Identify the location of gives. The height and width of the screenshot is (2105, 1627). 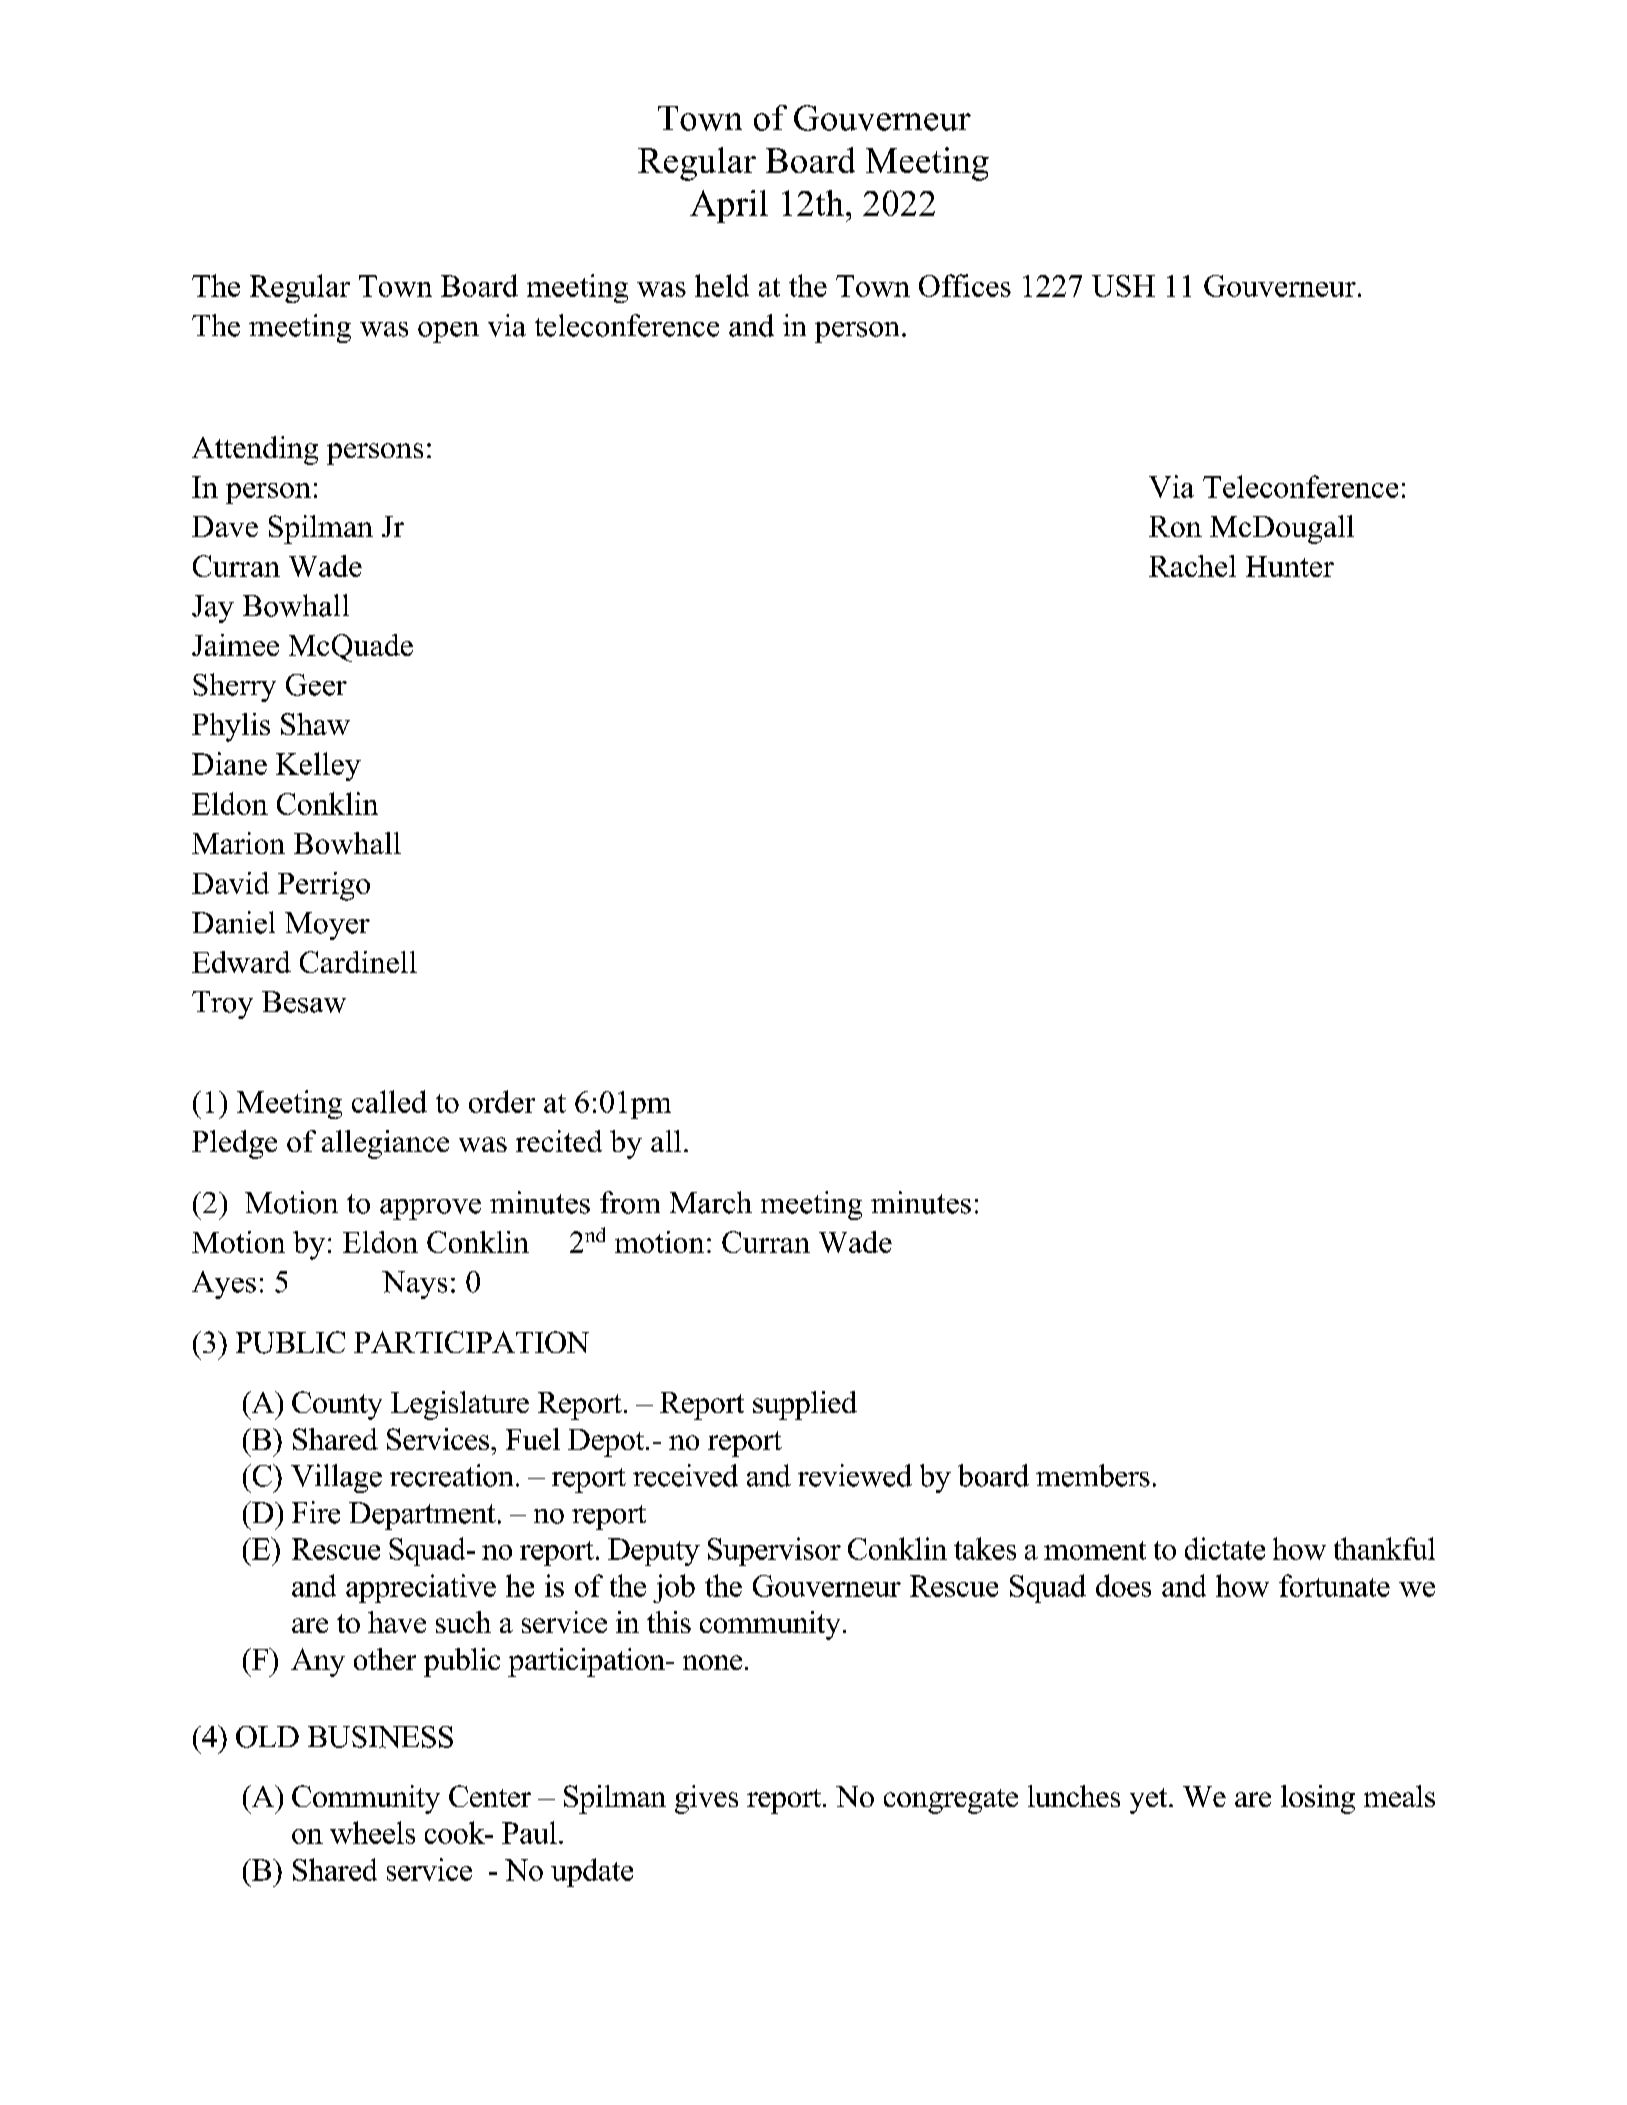
(706, 1799).
